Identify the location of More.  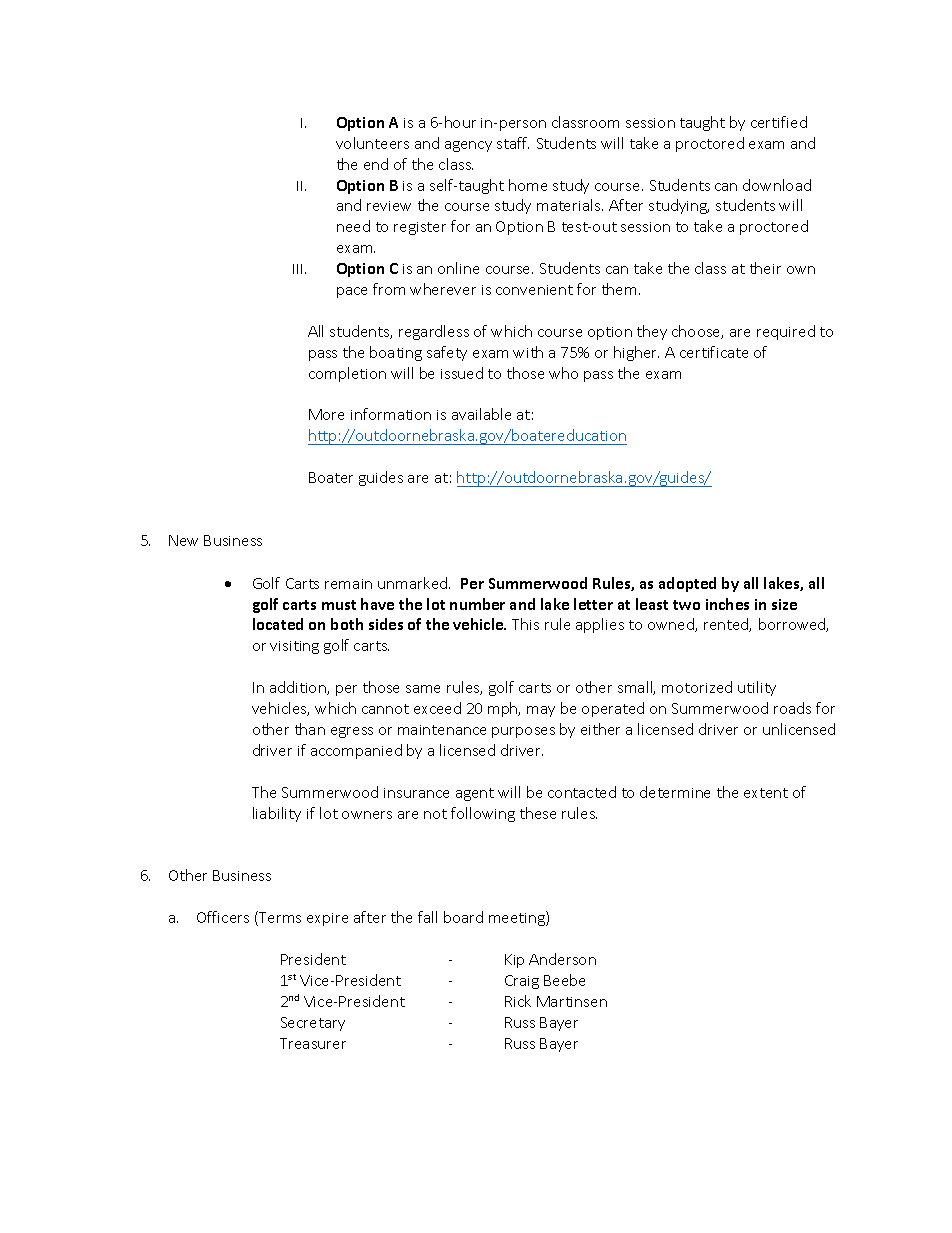
(326, 414).
